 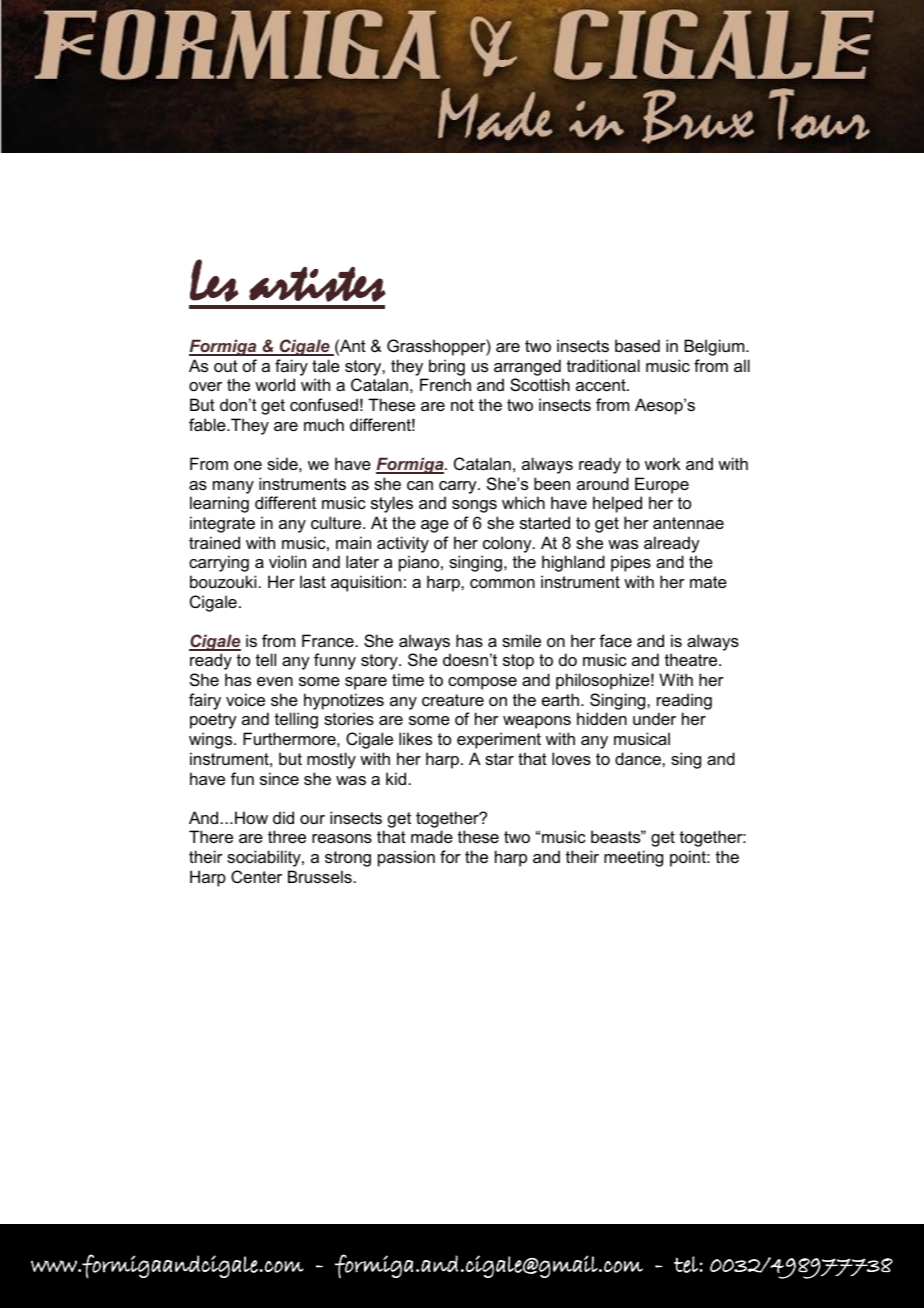 What do you see at coordinates (256, 876) in the screenshot?
I see `Center` at bounding box center [256, 876].
